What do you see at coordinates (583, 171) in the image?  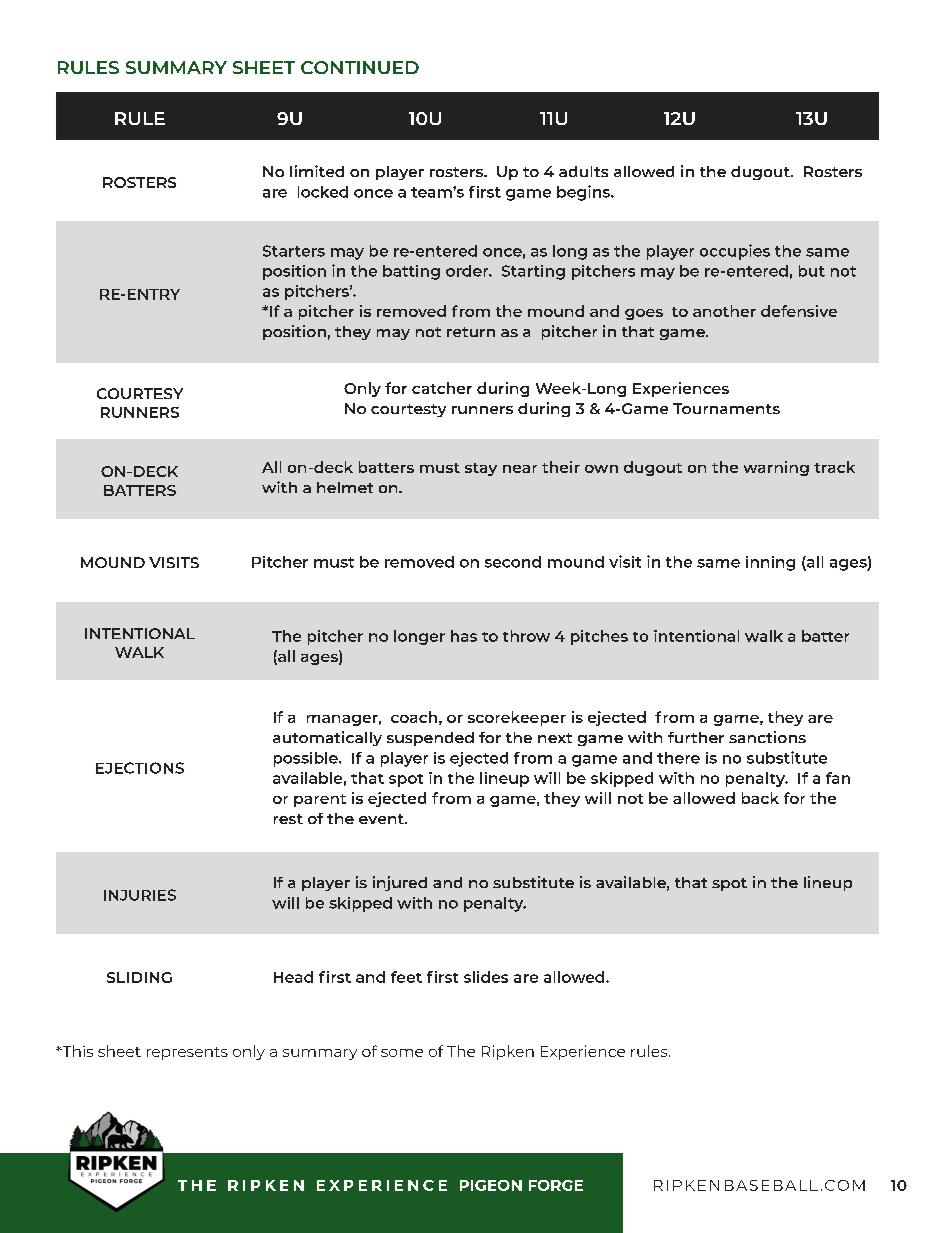 I see `adults` at bounding box center [583, 171].
